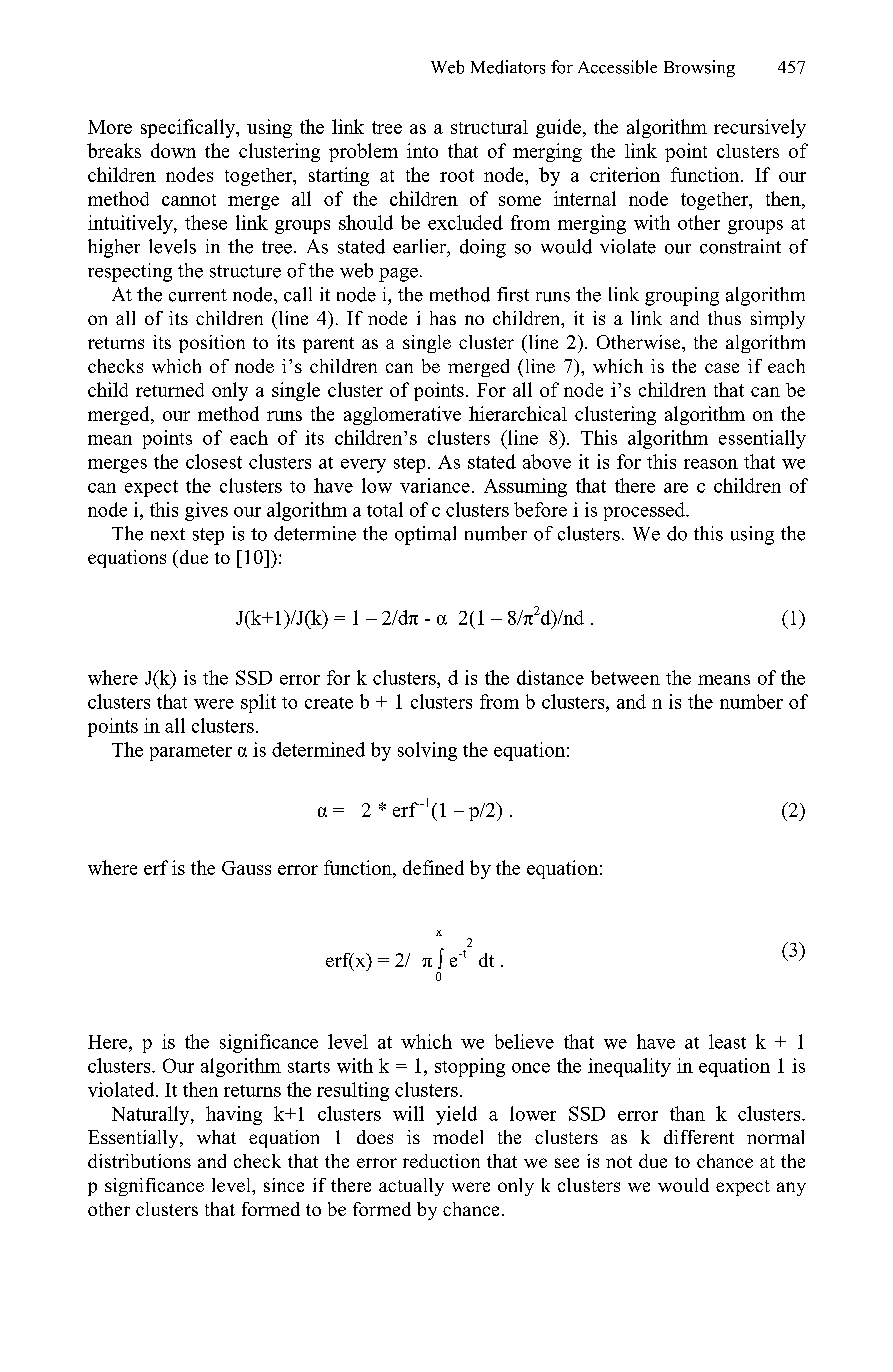 This screenshot has height=1372, width=893. What do you see at coordinates (425, 535) in the screenshot?
I see `optimal` at bounding box center [425, 535].
